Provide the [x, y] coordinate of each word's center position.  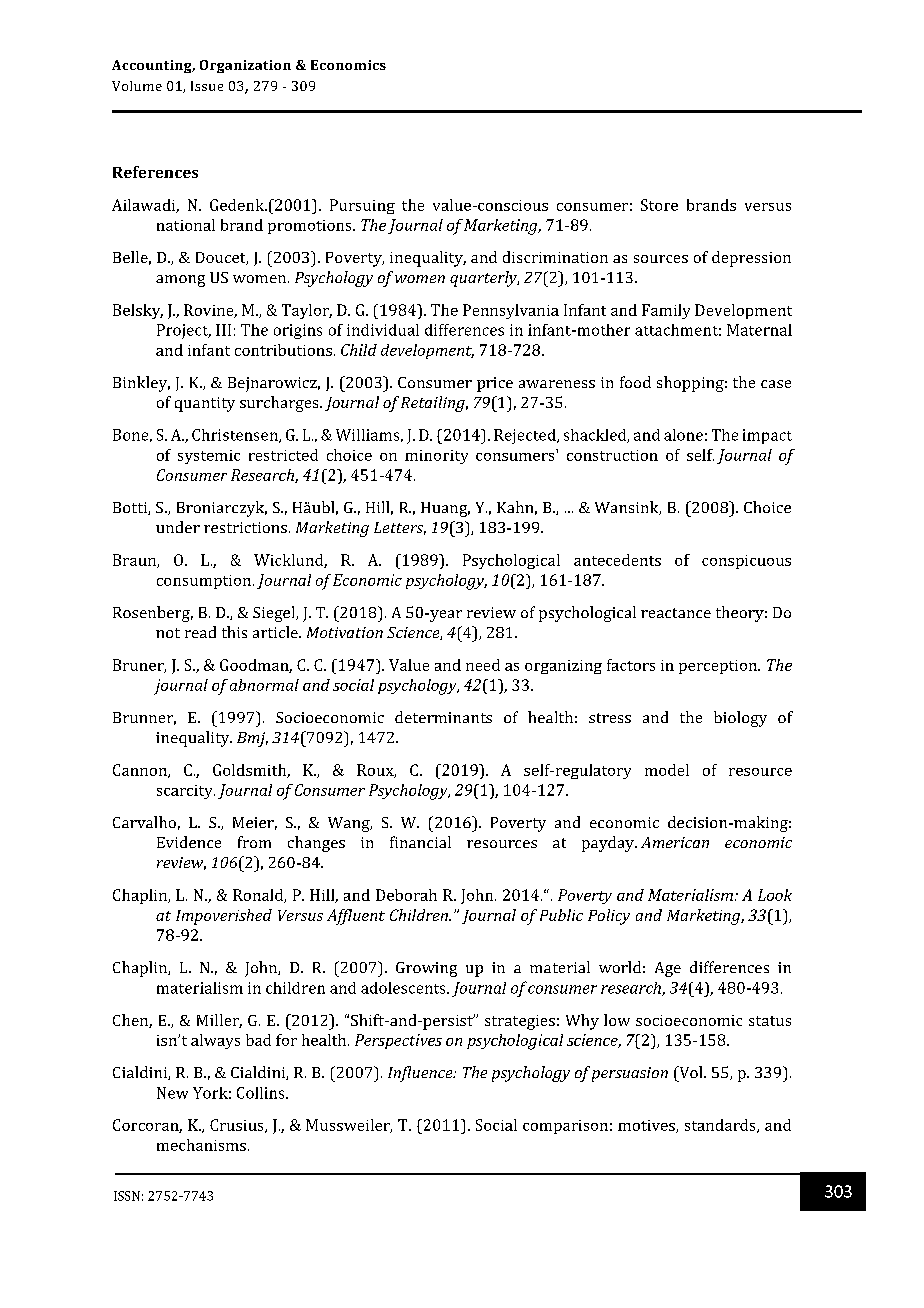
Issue [207, 86]
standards [721, 1126]
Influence [421, 1074]
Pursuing [362, 206]
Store [659, 205]
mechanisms [201, 1145]
